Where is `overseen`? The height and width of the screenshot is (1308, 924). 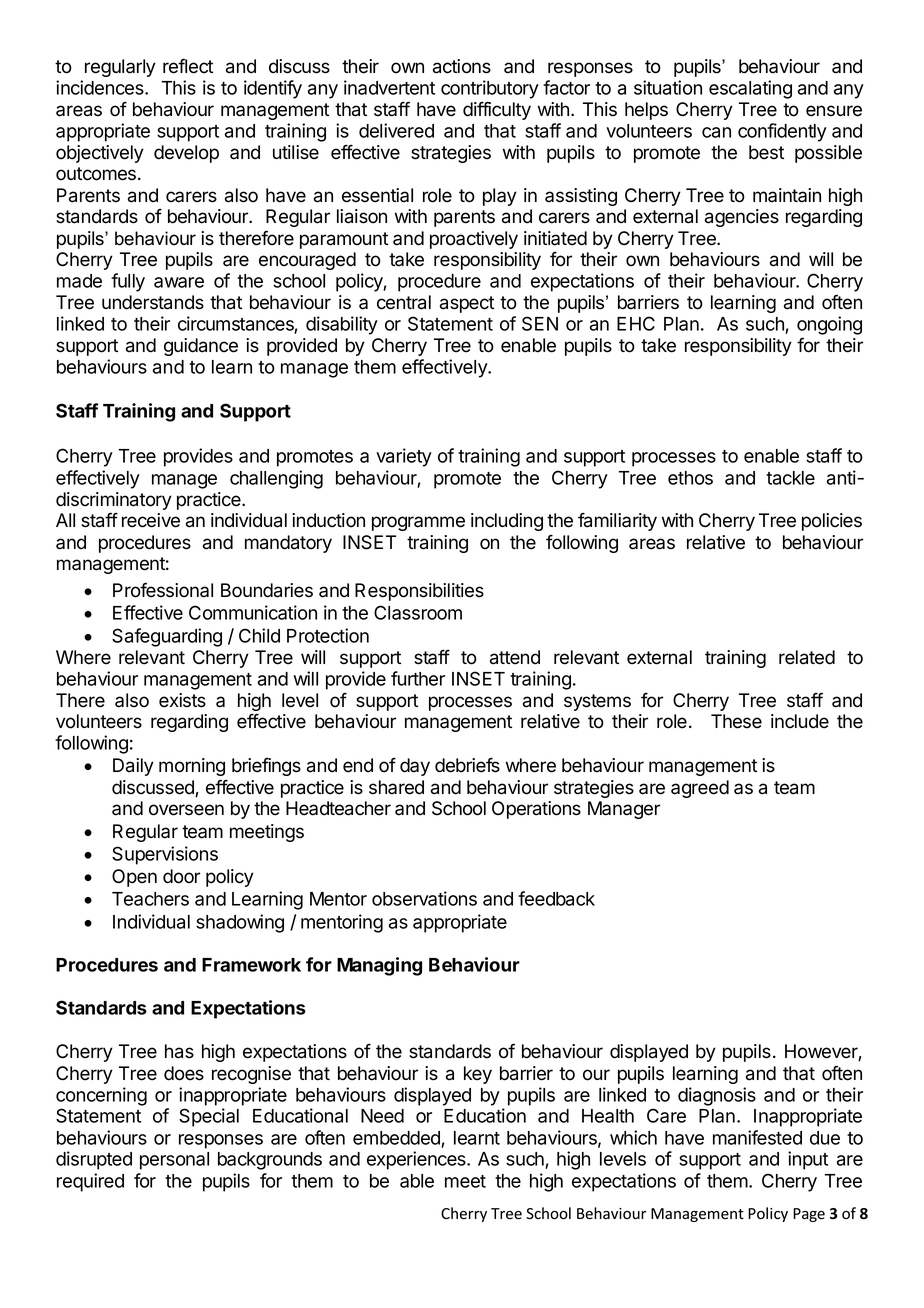 overseen is located at coordinates (186, 810).
